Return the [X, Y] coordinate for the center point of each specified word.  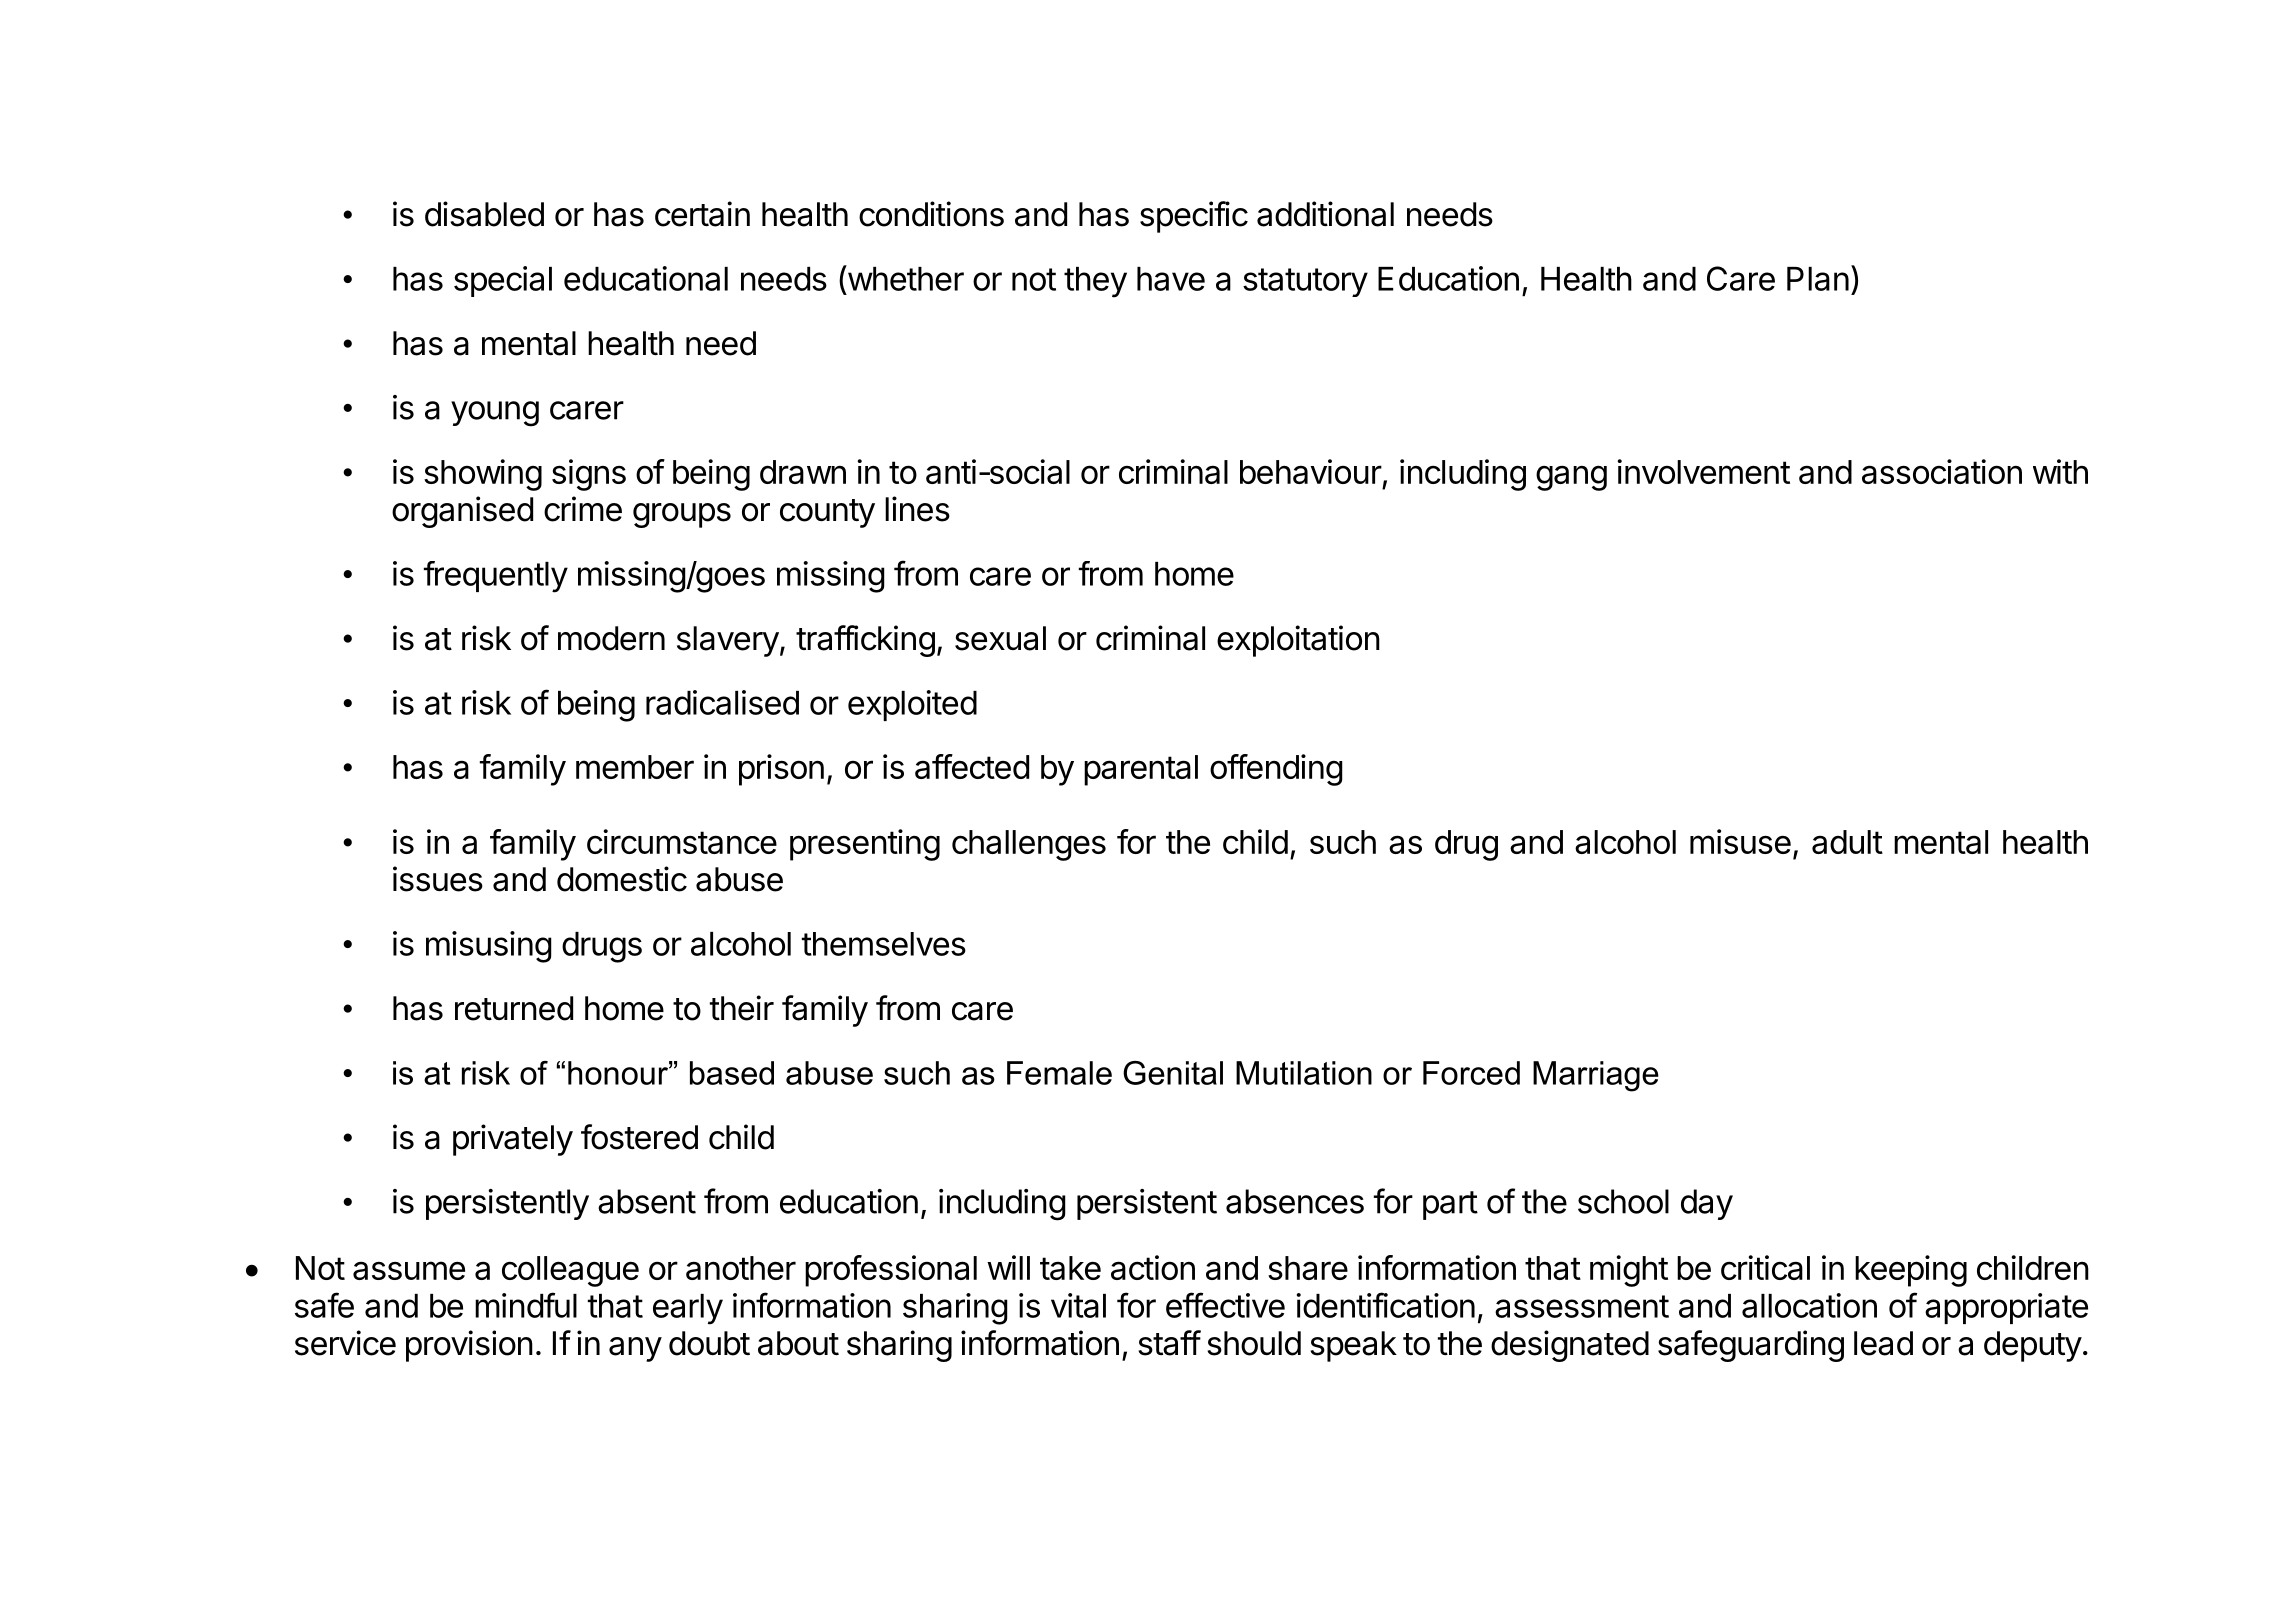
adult [1847, 842]
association [1942, 471]
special [503, 281]
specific [1194, 217]
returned [514, 1008]
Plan [1818, 279]
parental [1141, 770]
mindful [526, 1305]
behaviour [1311, 471]
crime [583, 509]
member [635, 767]
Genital [1173, 1073]
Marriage [1596, 1076]
